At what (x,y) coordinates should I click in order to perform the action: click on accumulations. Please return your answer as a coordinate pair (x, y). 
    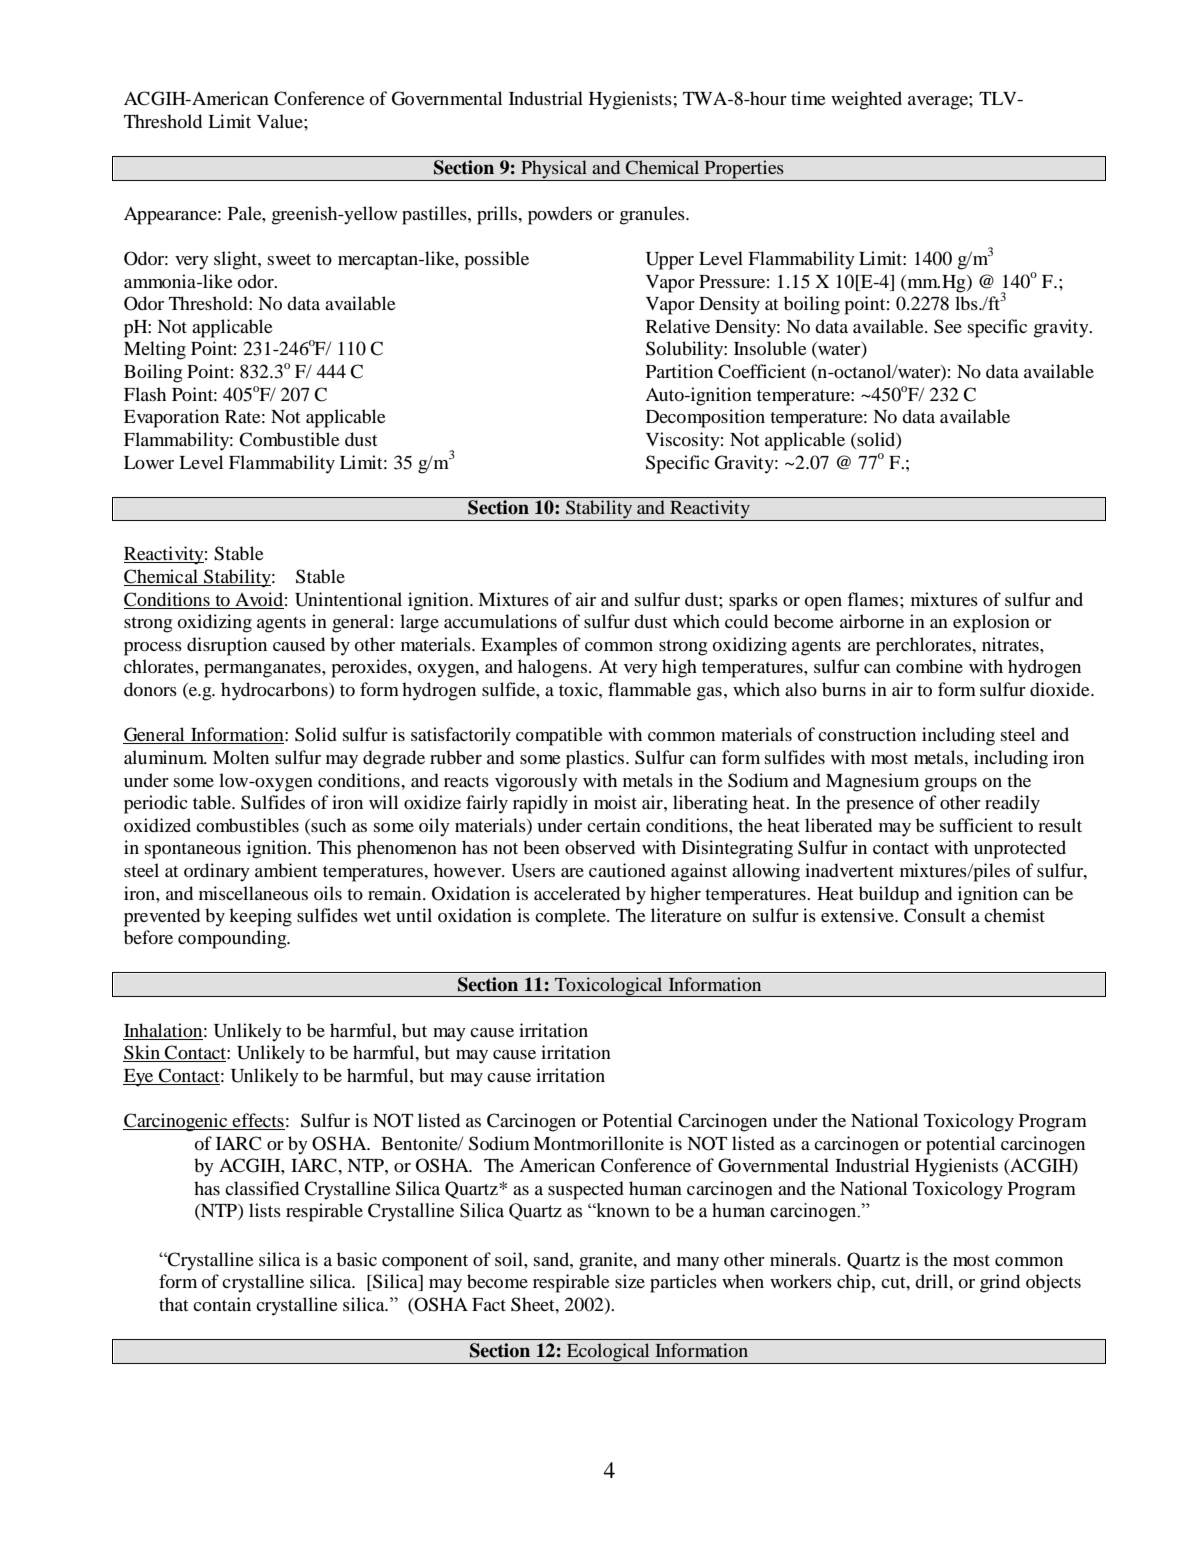
    Looking at the image, I should click on (500, 621).
